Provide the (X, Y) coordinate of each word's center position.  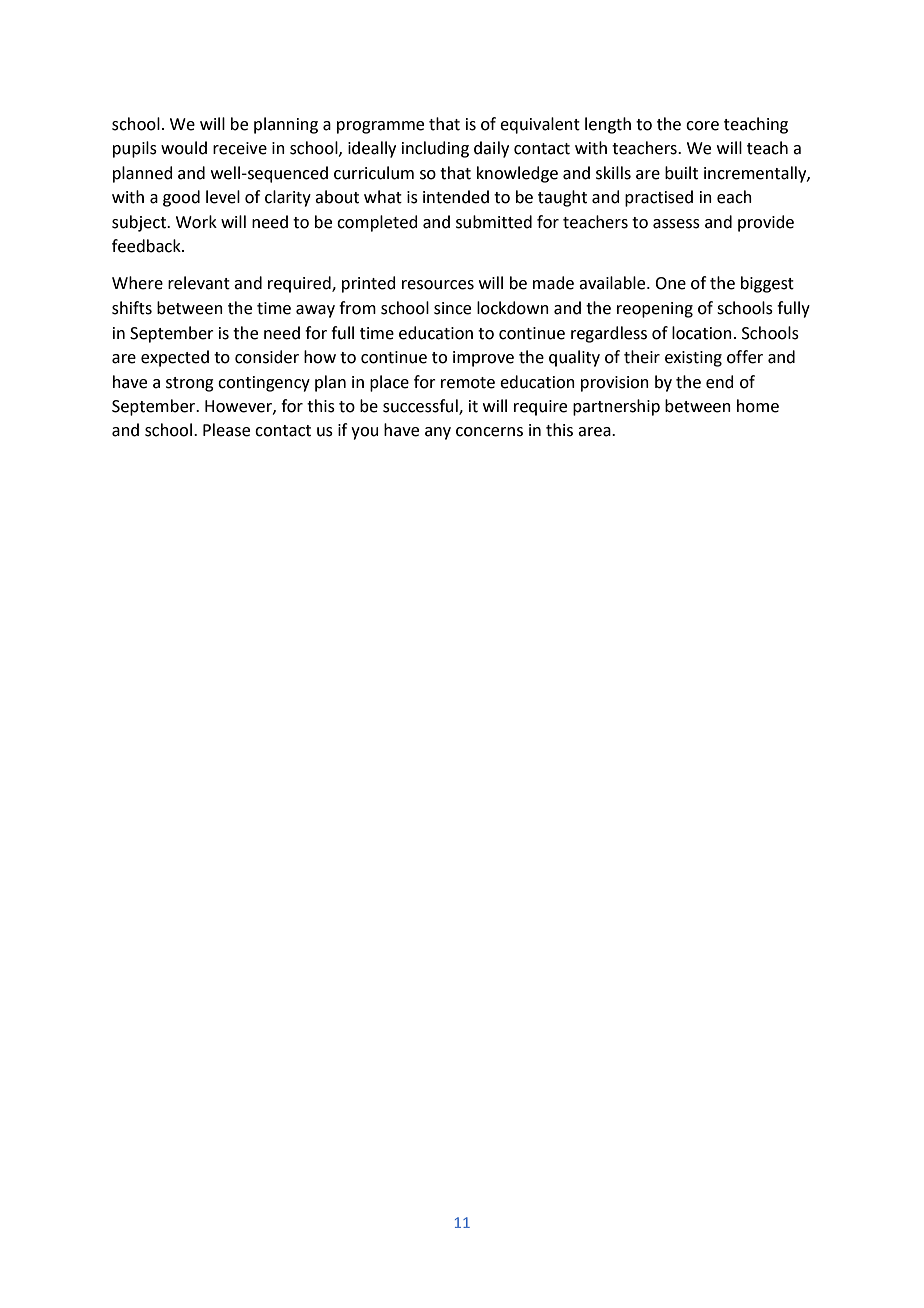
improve (483, 359)
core (702, 126)
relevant (199, 283)
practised (659, 198)
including (435, 149)
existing (693, 359)
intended (456, 197)
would (184, 148)
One (670, 283)
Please (226, 430)
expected (175, 358)
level (223, 197)
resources (438, 285)
